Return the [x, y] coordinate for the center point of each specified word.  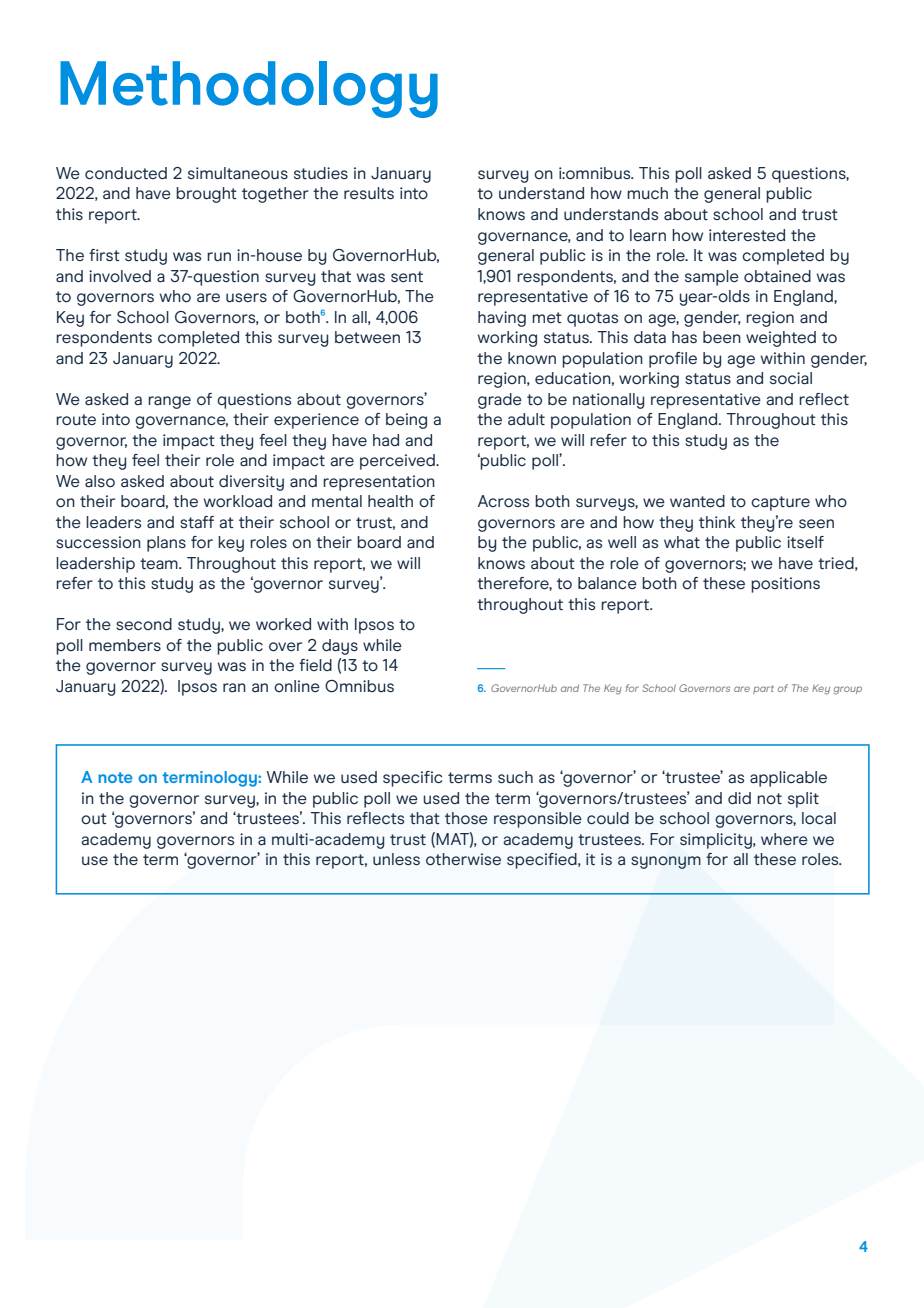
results [369, 193]
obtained [777, 276]
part [763, 689]
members [125, 645]
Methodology [249, 89]
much [647, 193]
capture [780, 503]
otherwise [463, 859]
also [100, 481]
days [340, 647]
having [502, 319]
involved [120, 276]
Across [503, 501]
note [115, 777]
